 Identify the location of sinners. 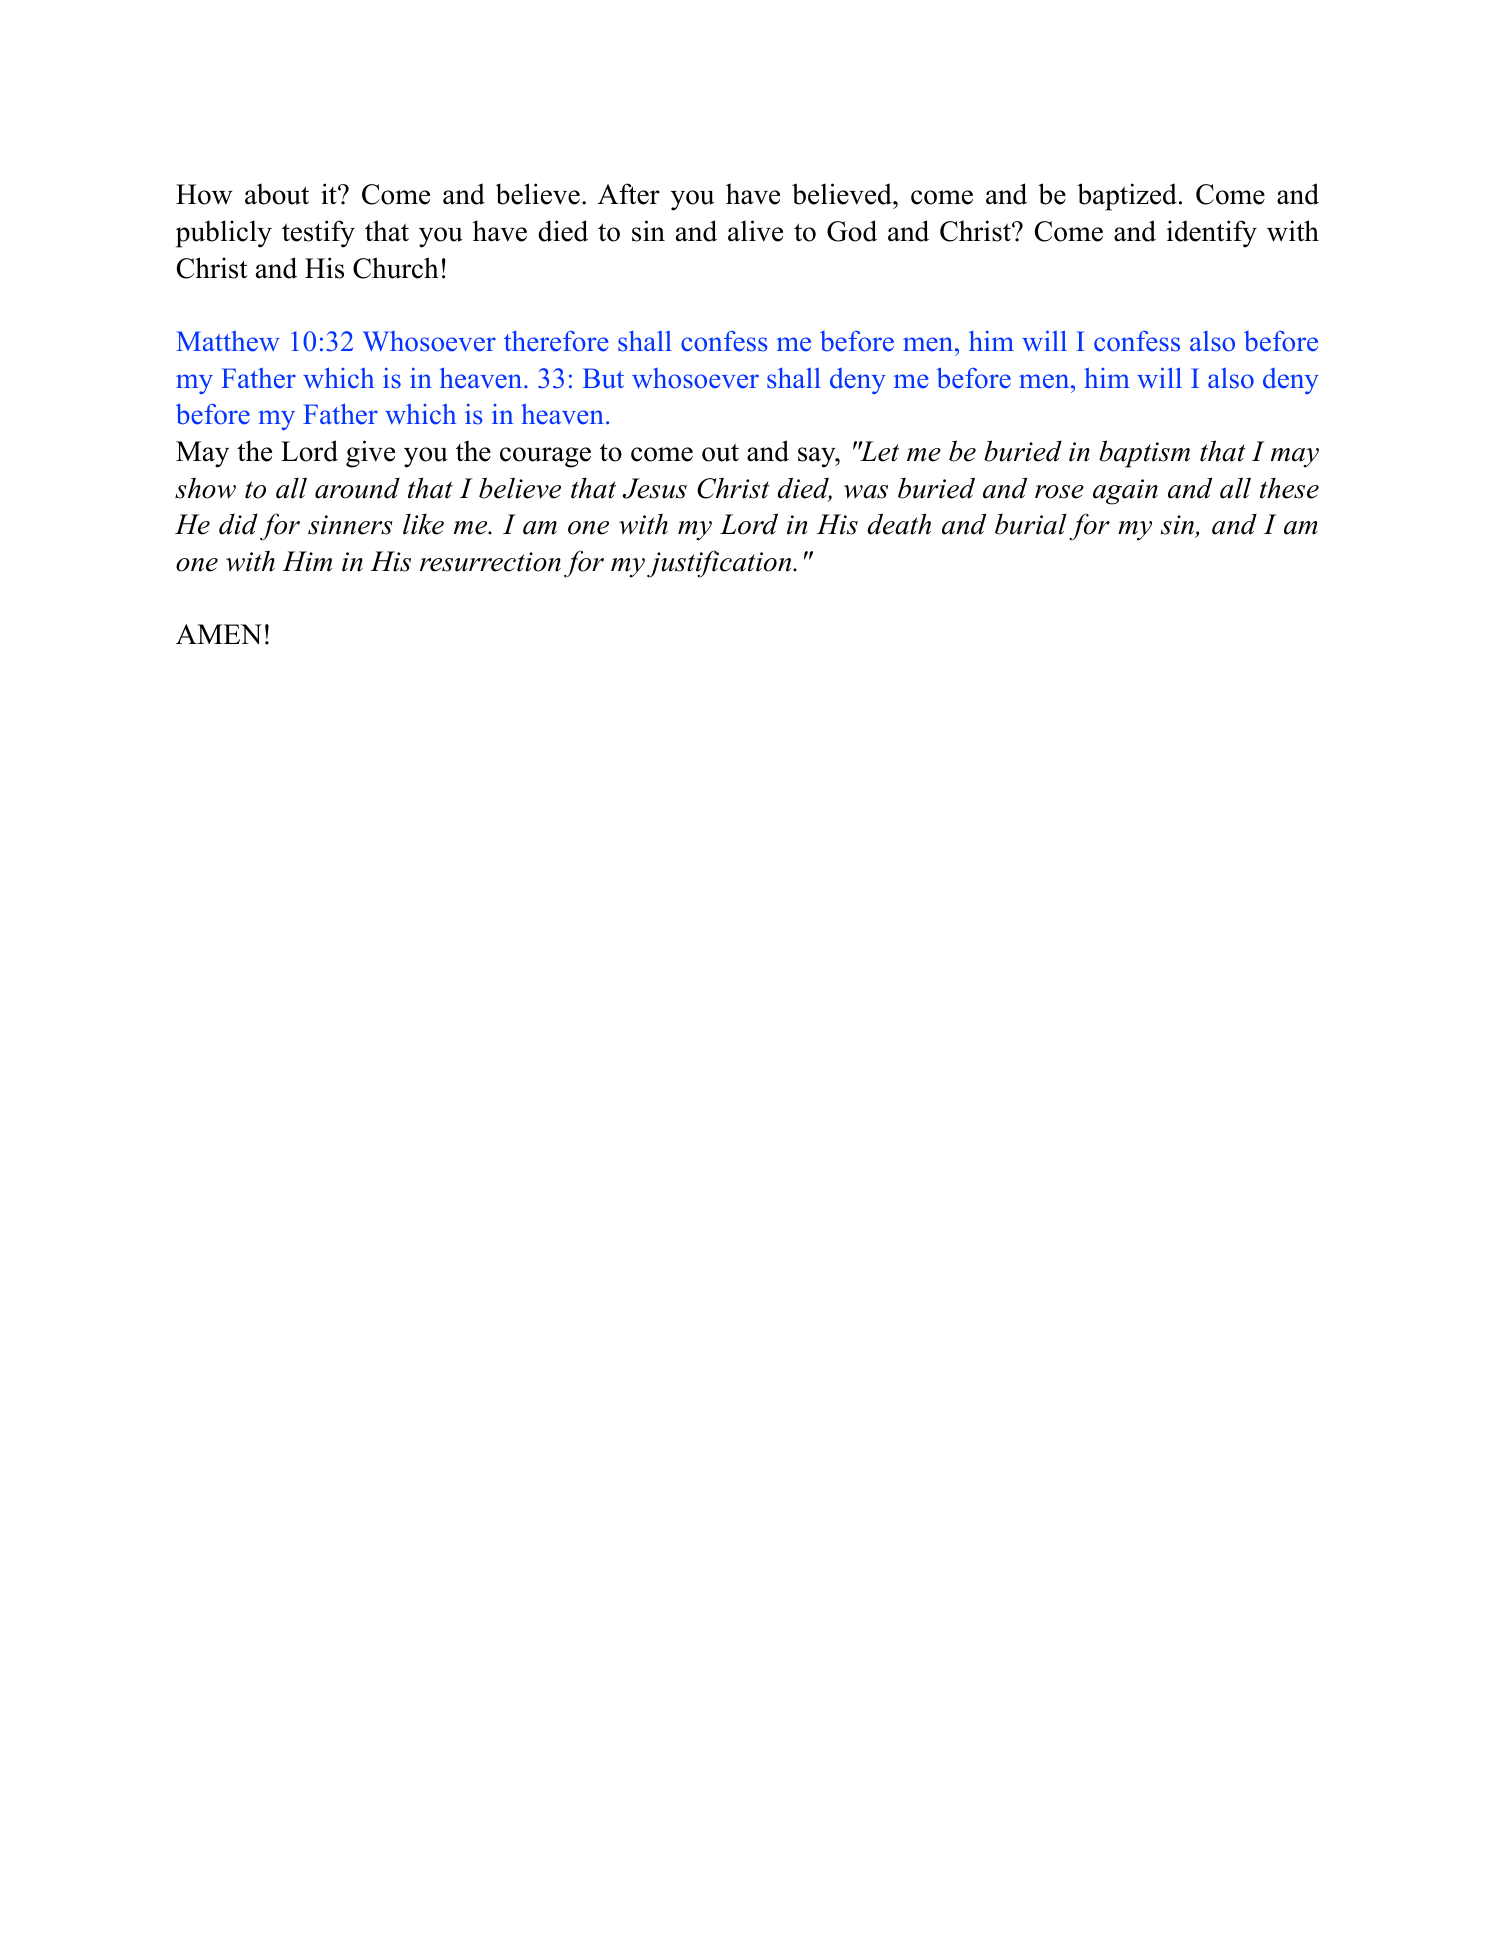
(350, 525).
